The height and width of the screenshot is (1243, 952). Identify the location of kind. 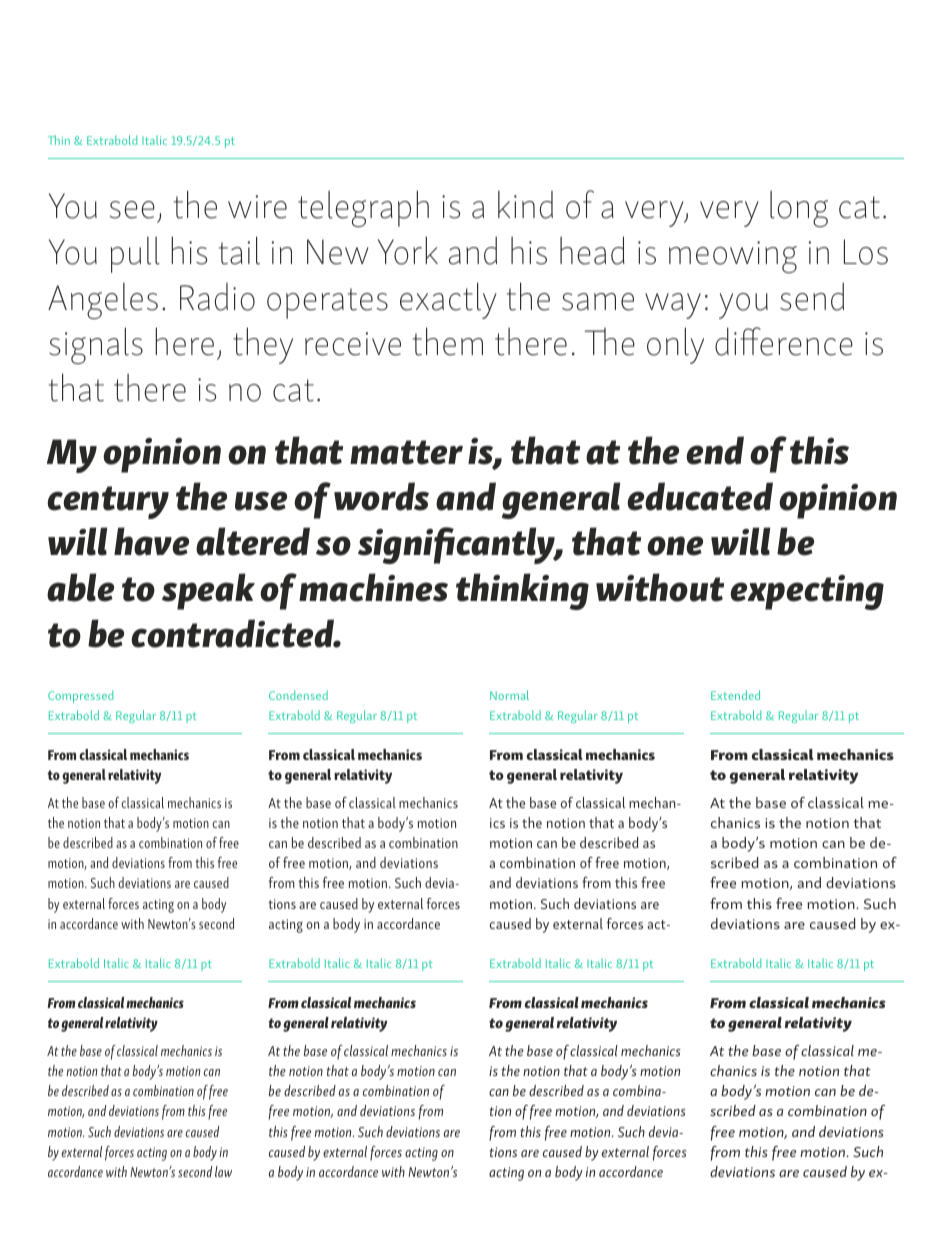
(525, 205).
